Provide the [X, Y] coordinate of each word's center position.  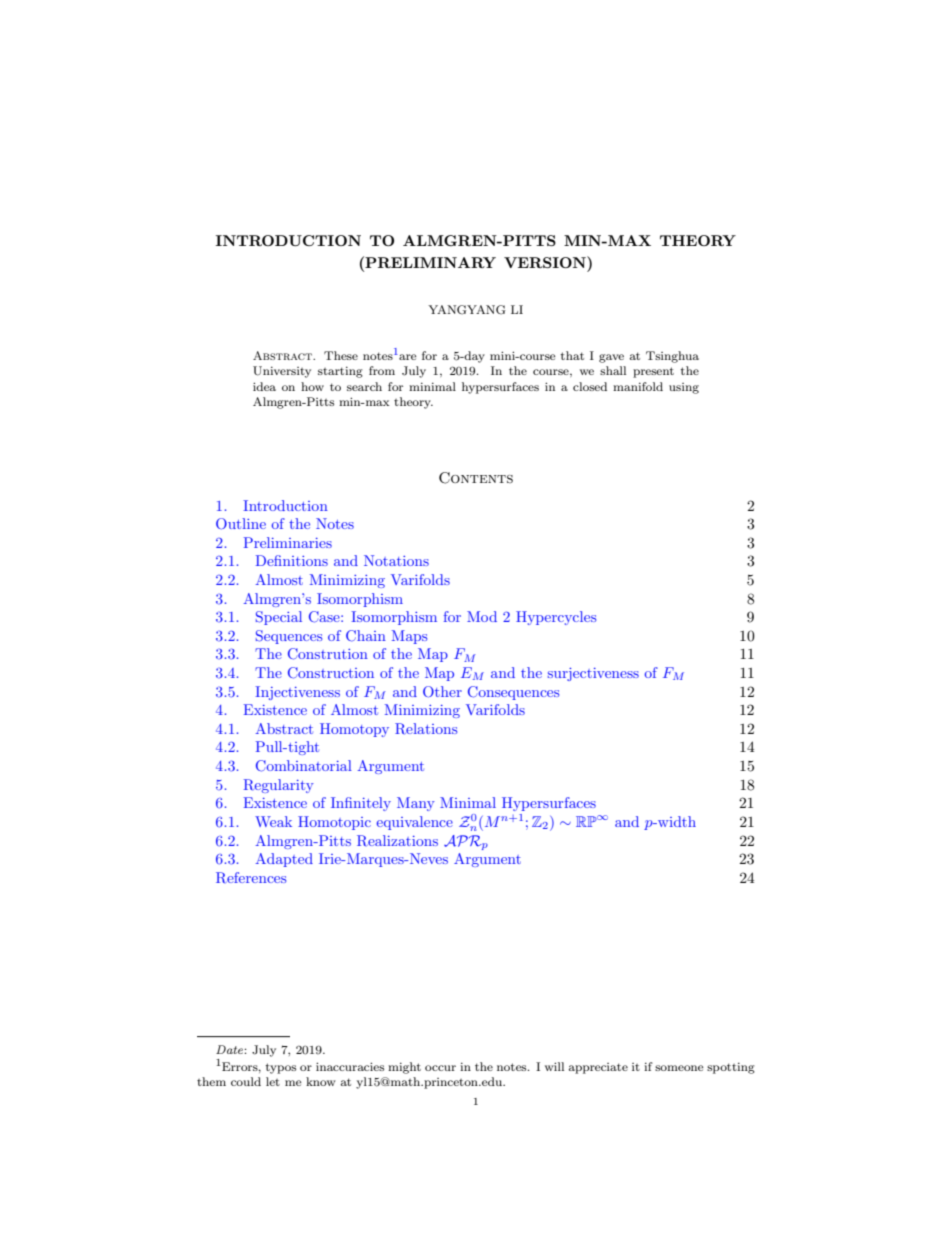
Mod [482, 616]
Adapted [284, 860]
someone [679, 1068]
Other [442, 692]
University [282, 372]
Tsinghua [672, 357]
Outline [241, 524]
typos [281, 1068]
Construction [331, 673]
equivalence [414, 823]
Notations [396, 560]
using [684, 388]
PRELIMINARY [429, 262]
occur [440, 1068]
